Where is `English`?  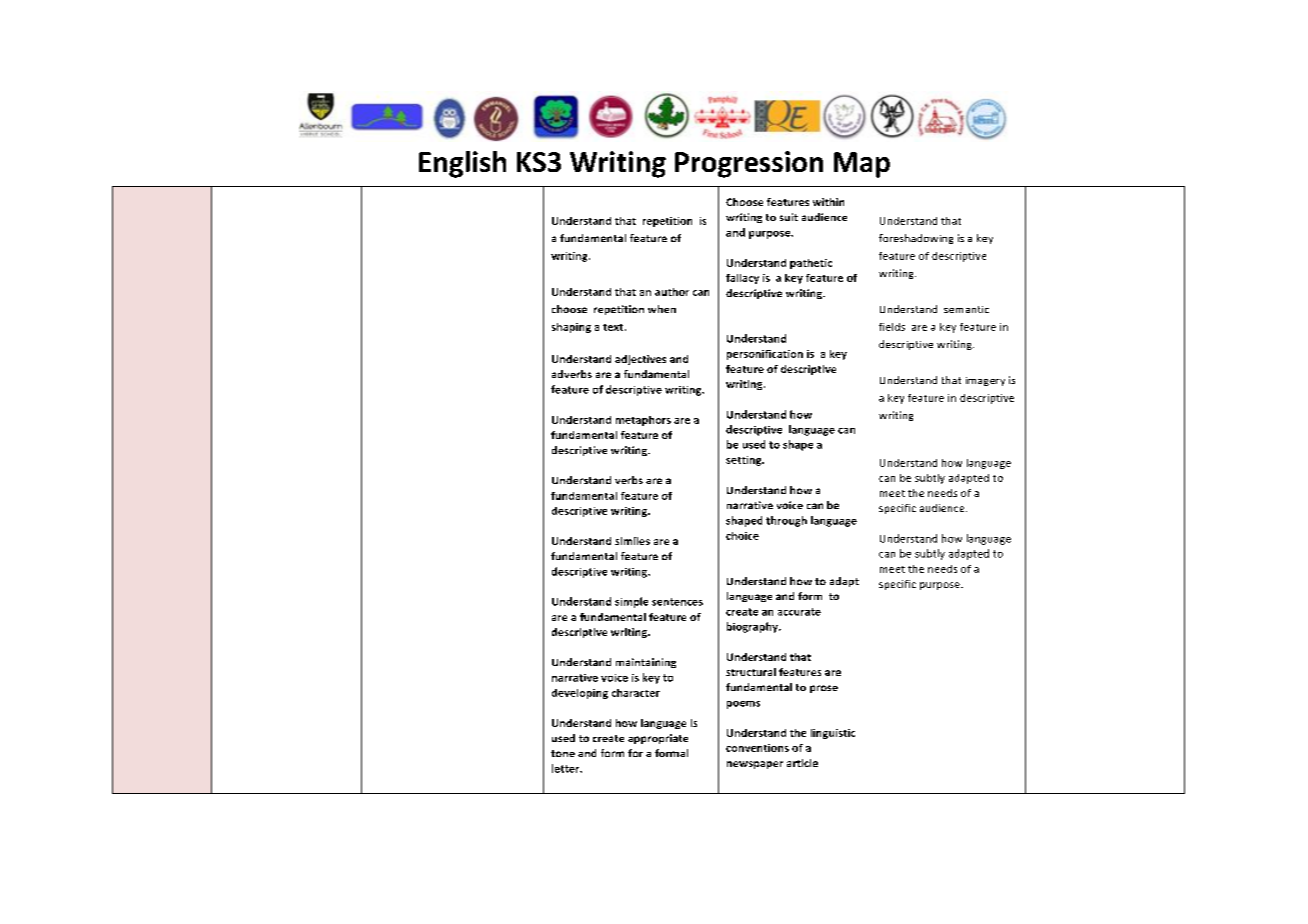 English is located at coordinates (462, 164).
